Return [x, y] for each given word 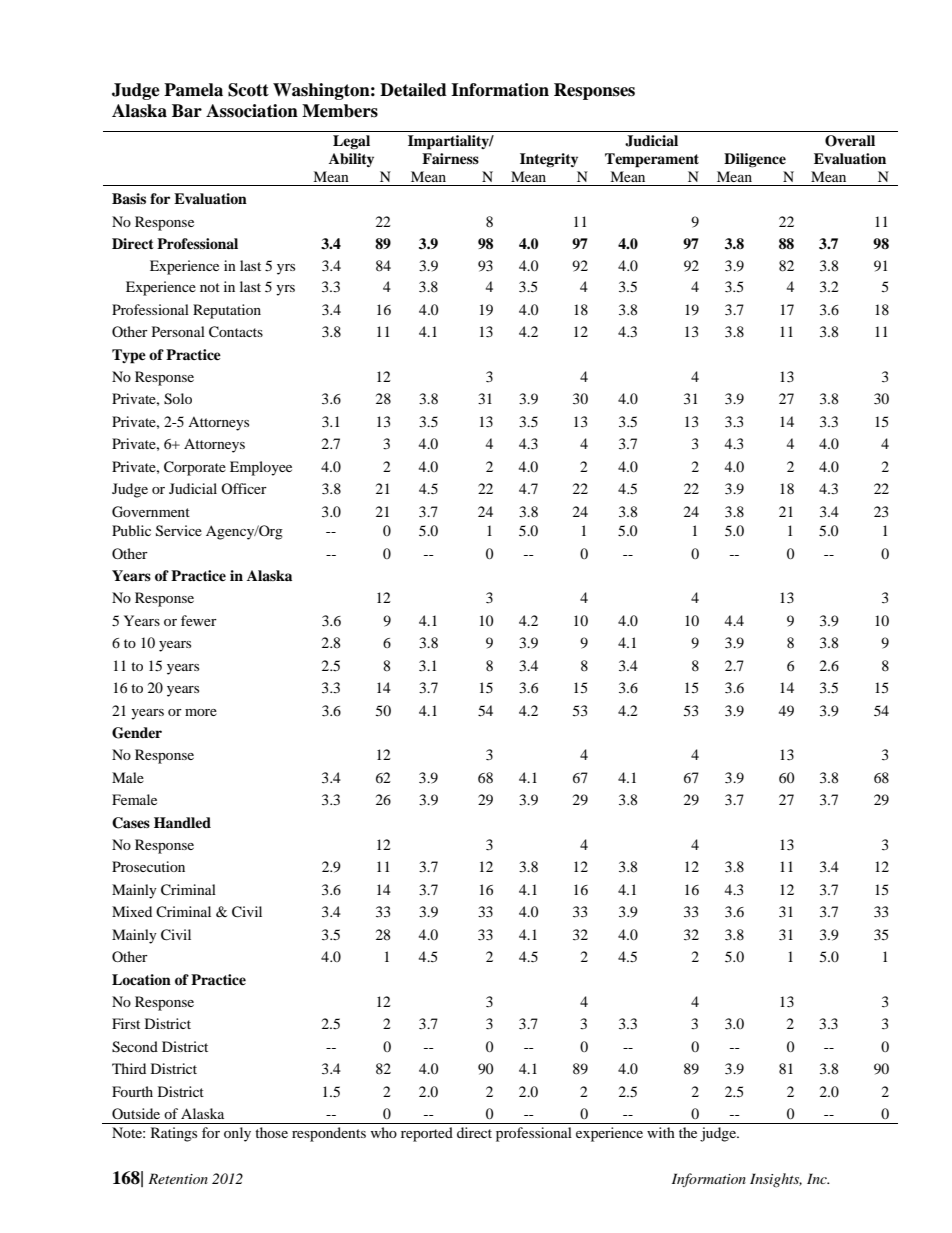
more [201, 712]
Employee [261, 468]
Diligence [755, 160]
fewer [199, 620]
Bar [187, 111]
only [237, 1134]
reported [427, 1134]
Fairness [450, 158]
